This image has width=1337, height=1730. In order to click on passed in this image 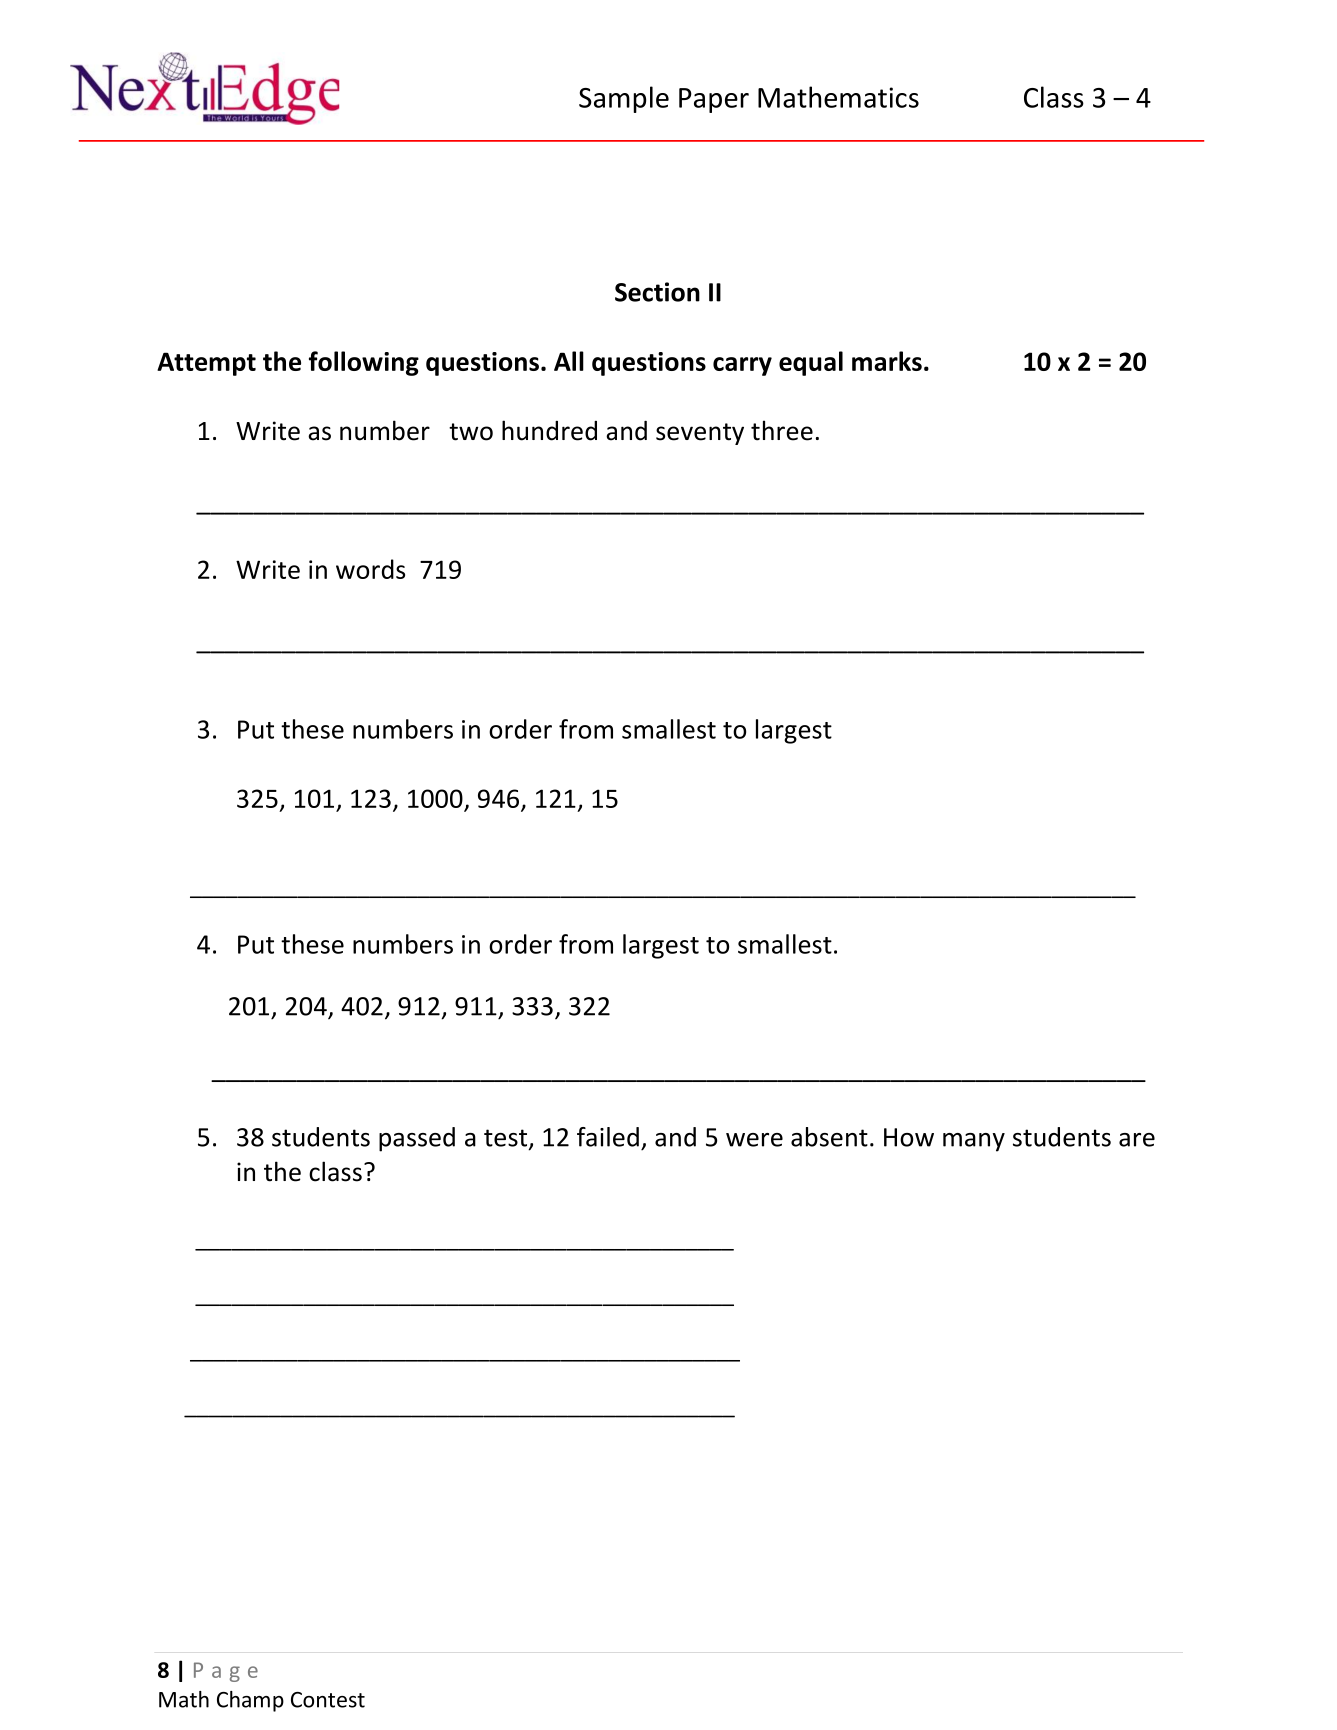, I will do `click(417, 1139)`.
